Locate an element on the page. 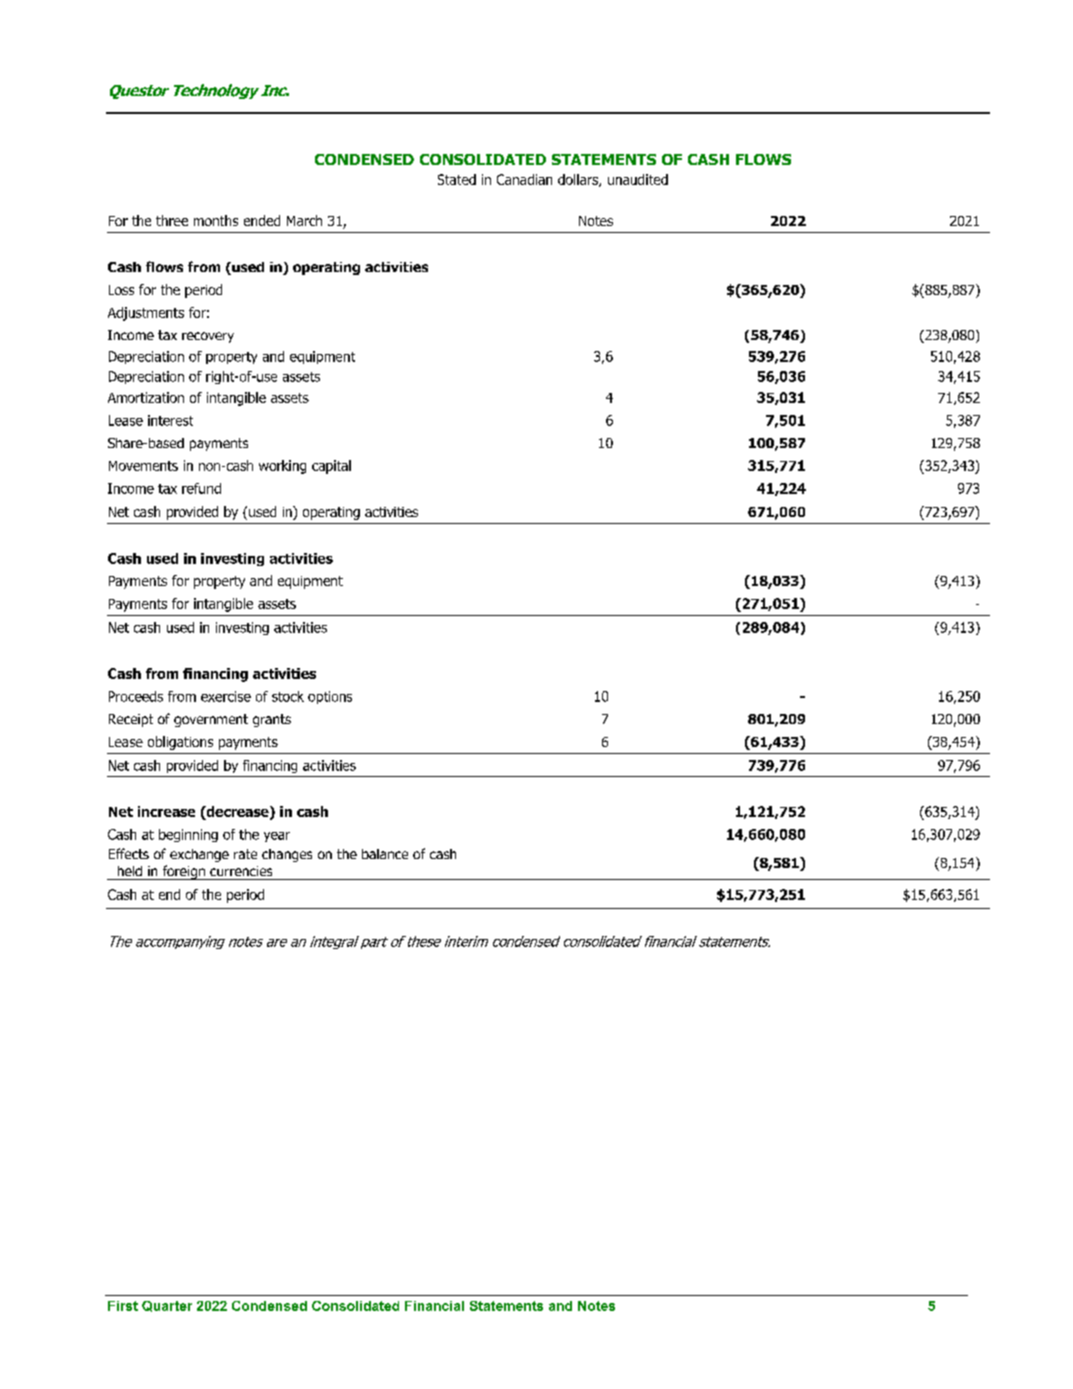  March is located at coordinates (304, 220).
